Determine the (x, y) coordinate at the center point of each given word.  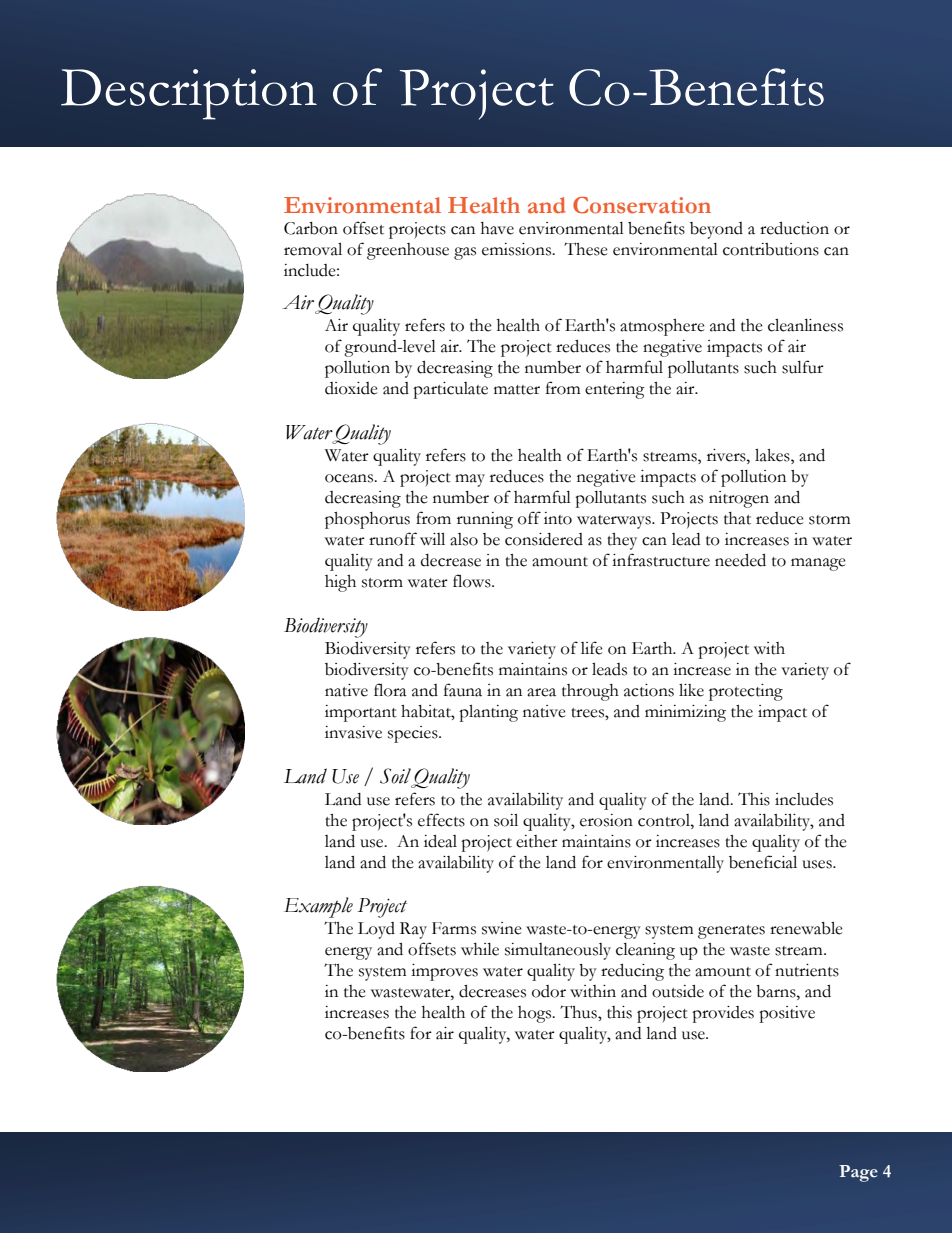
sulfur (803, 367)
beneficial (763, 862)
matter (517, 390)
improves (444, 972)
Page (858, 1173)
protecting (746, 692)
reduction (794, 228)
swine (502, 928)
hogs (536, 1014)
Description (189, 94)
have (497, 228)
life (592, 648)
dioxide (351, 388)
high (340, 583)
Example (318, 907)
